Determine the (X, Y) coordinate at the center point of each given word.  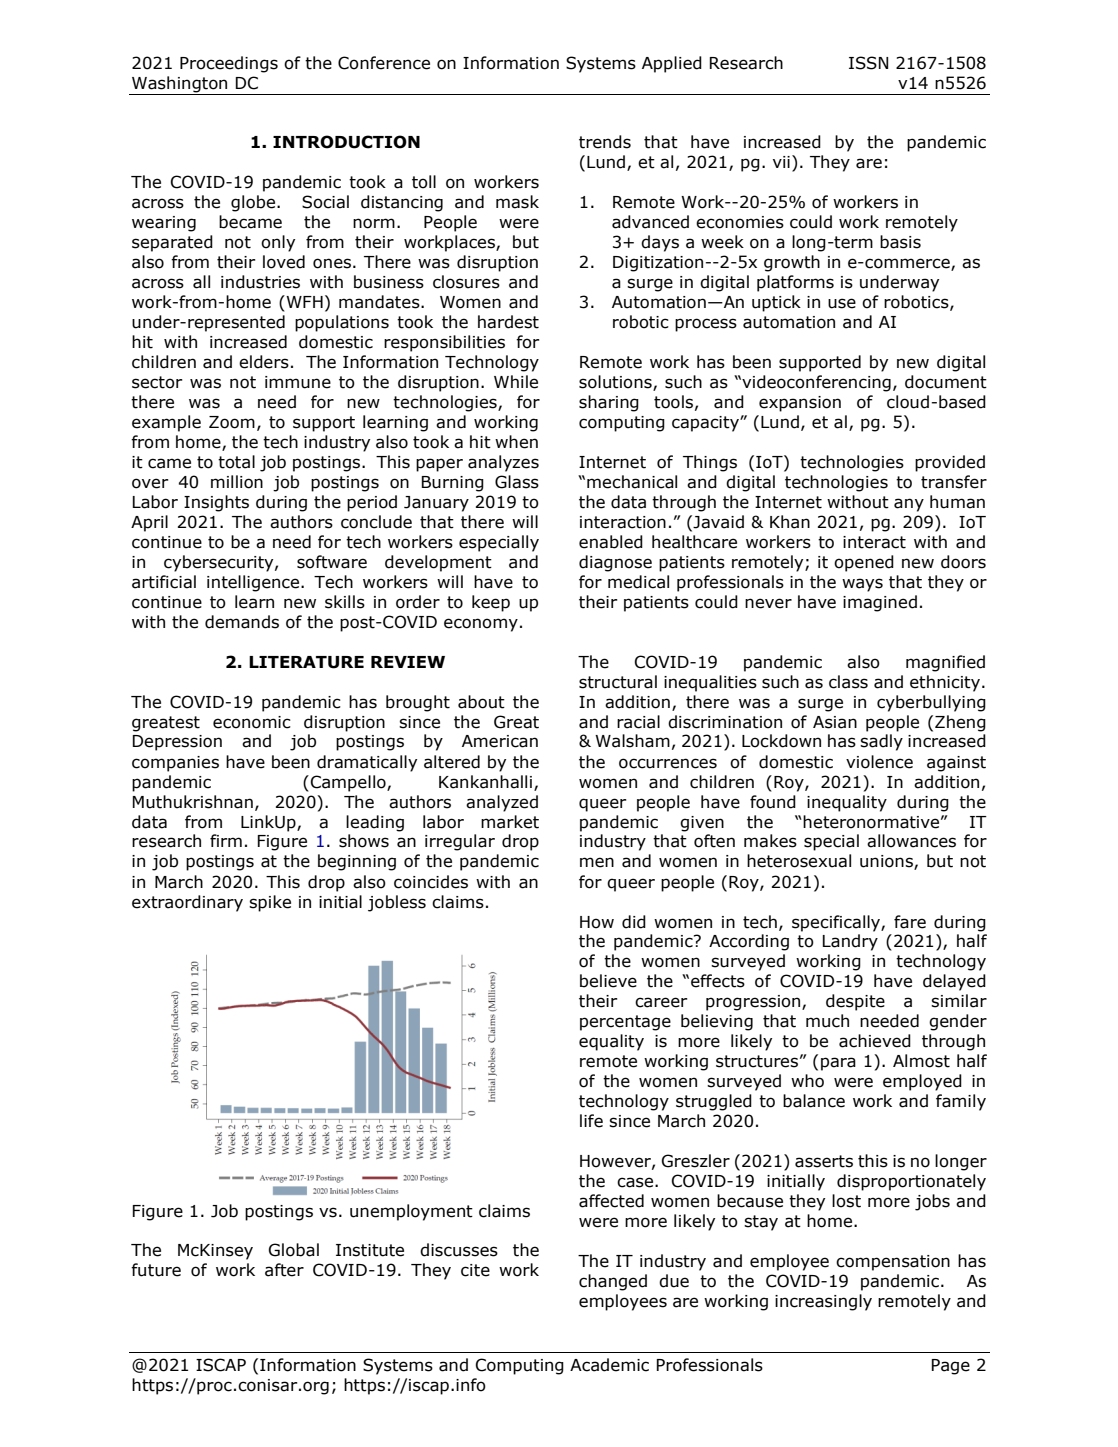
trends (605, 142)
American (500, 741)
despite (855, 1002)
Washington (180, 85)
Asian (835, 722)
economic (252, 722)
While (516, 382)
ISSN (868, 63)
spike (270, 903)
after (284, 1270)
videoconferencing (815, 383)
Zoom (232, 422)
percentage (625, 1023)
